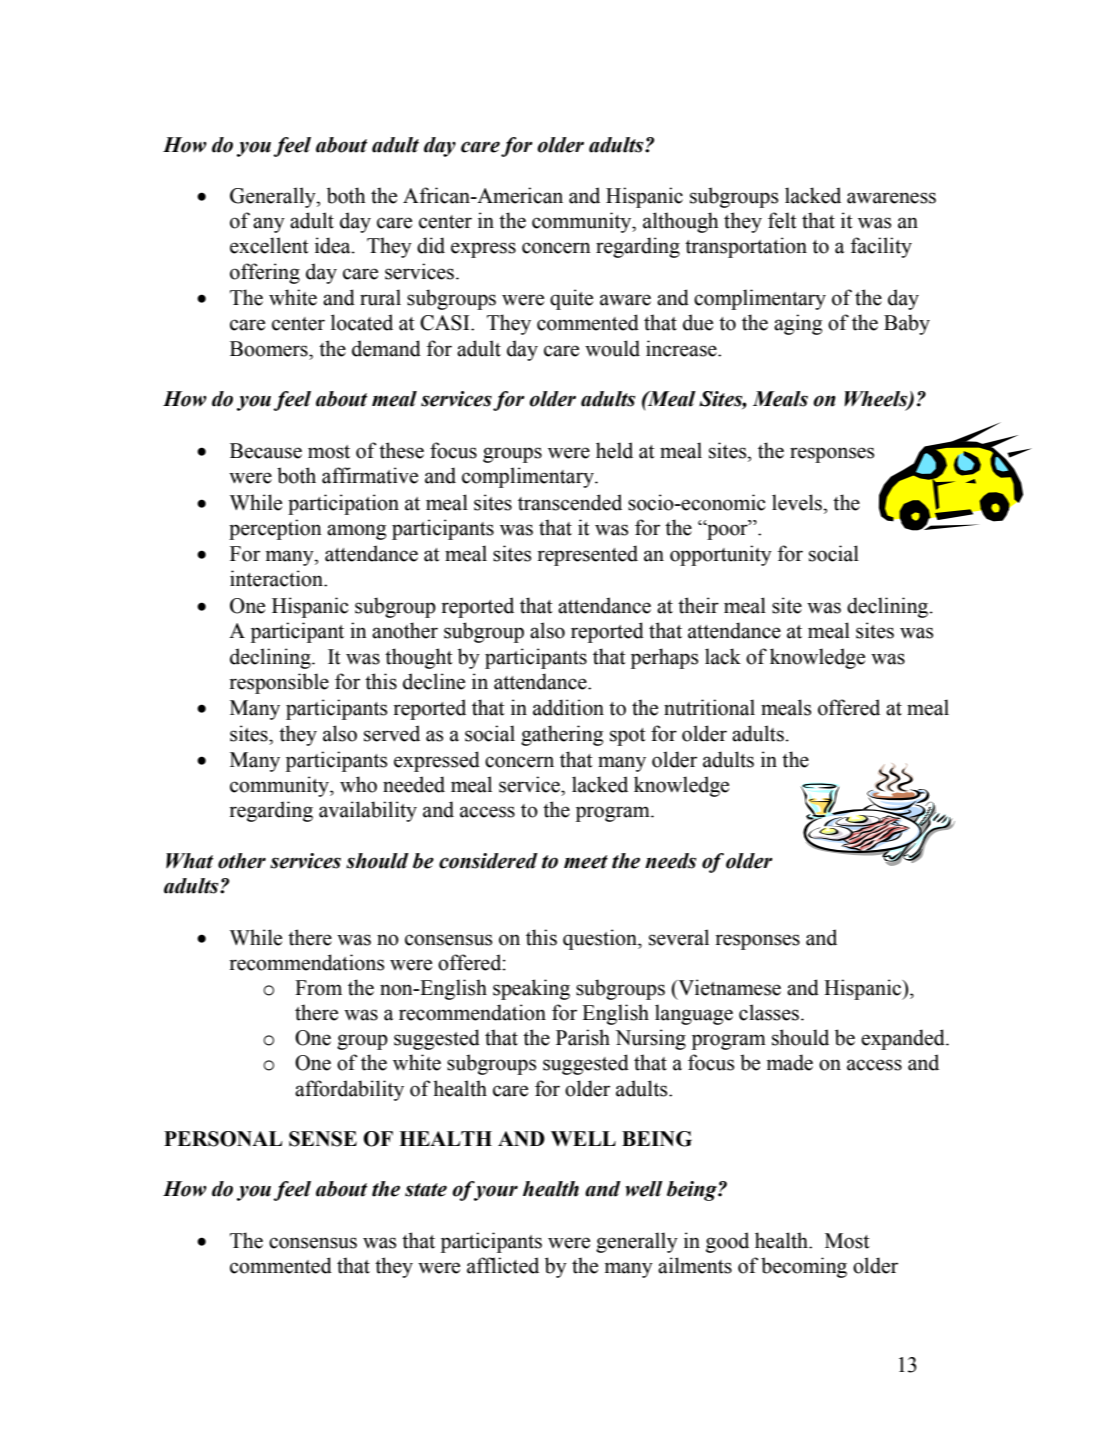 The height and width of the document is (1443, 1115). I want to click on quite, so click(571, 299).
